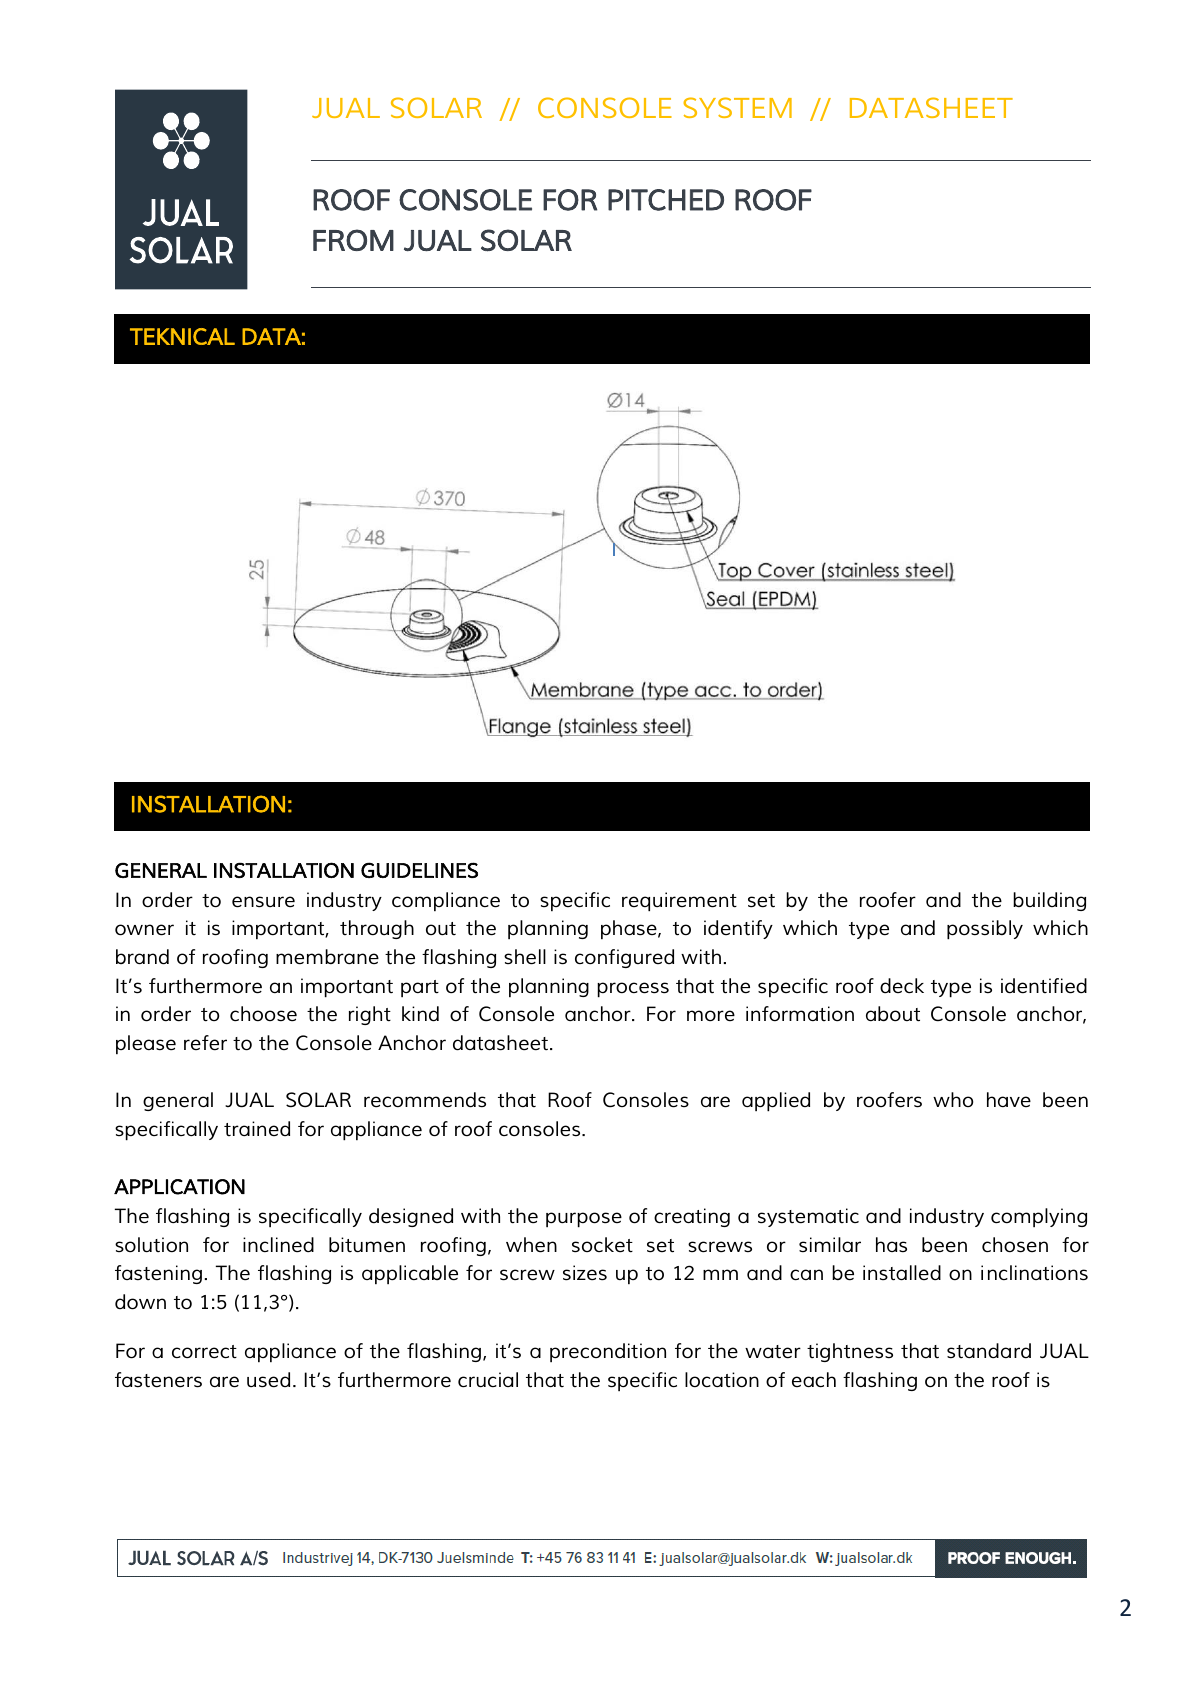 The height and width of the screenshot is (1703, 1204). What do you see at coordinates (144, 930) in the screenshot?
I see `owner` at bounding box center [144, 930].
